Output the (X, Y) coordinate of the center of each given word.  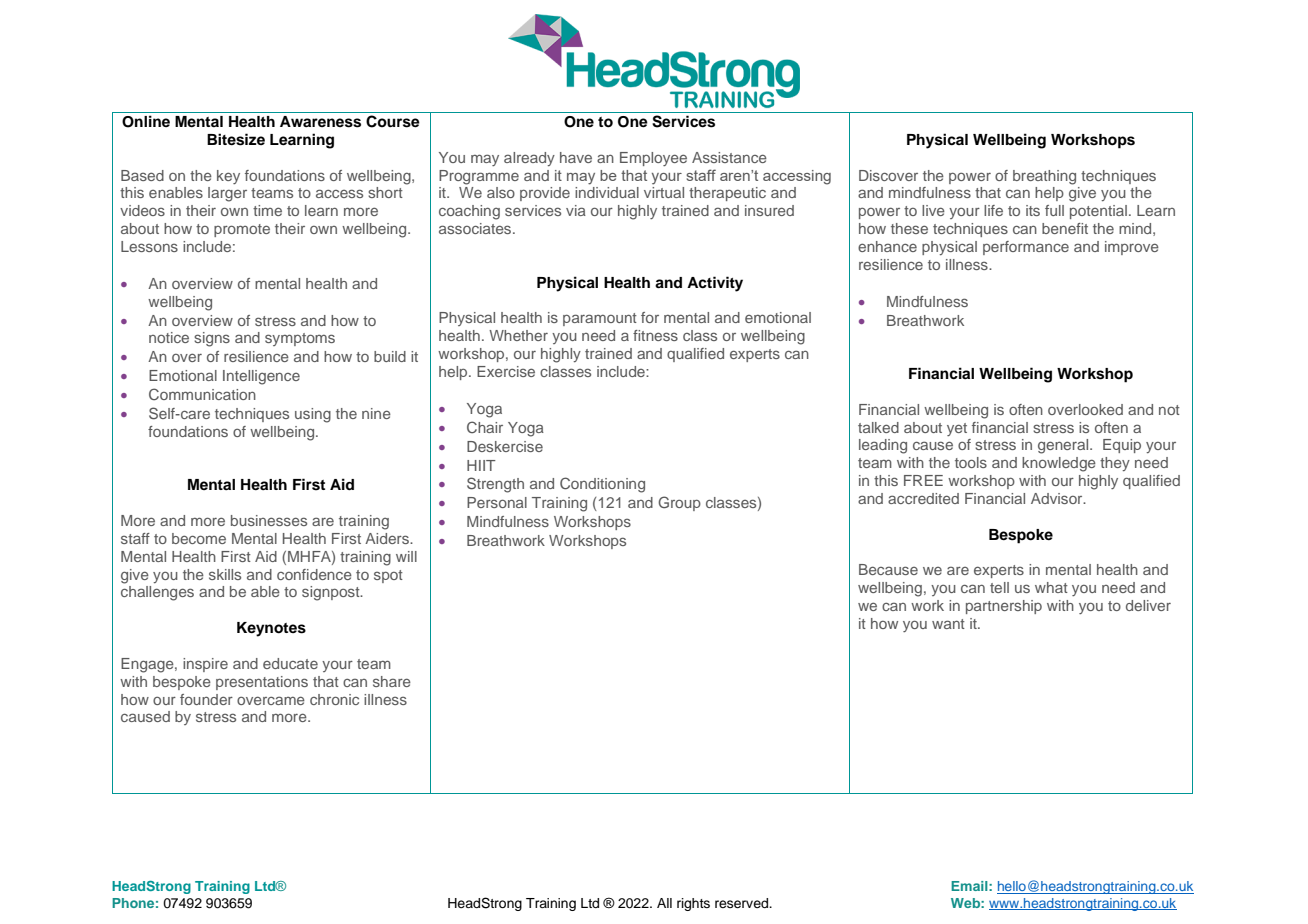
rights (693, 904)
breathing (1044, 177)
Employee (653, 159)
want (948, 624)
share (392, 681)
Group (679, 503)
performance (1026, 248)
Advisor (1058, 498)
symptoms (300, 339)
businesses (269, 520)
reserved (742, 903)
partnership (1004, 607)
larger (227, 194)
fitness (655, 335)
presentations (262, 683)
